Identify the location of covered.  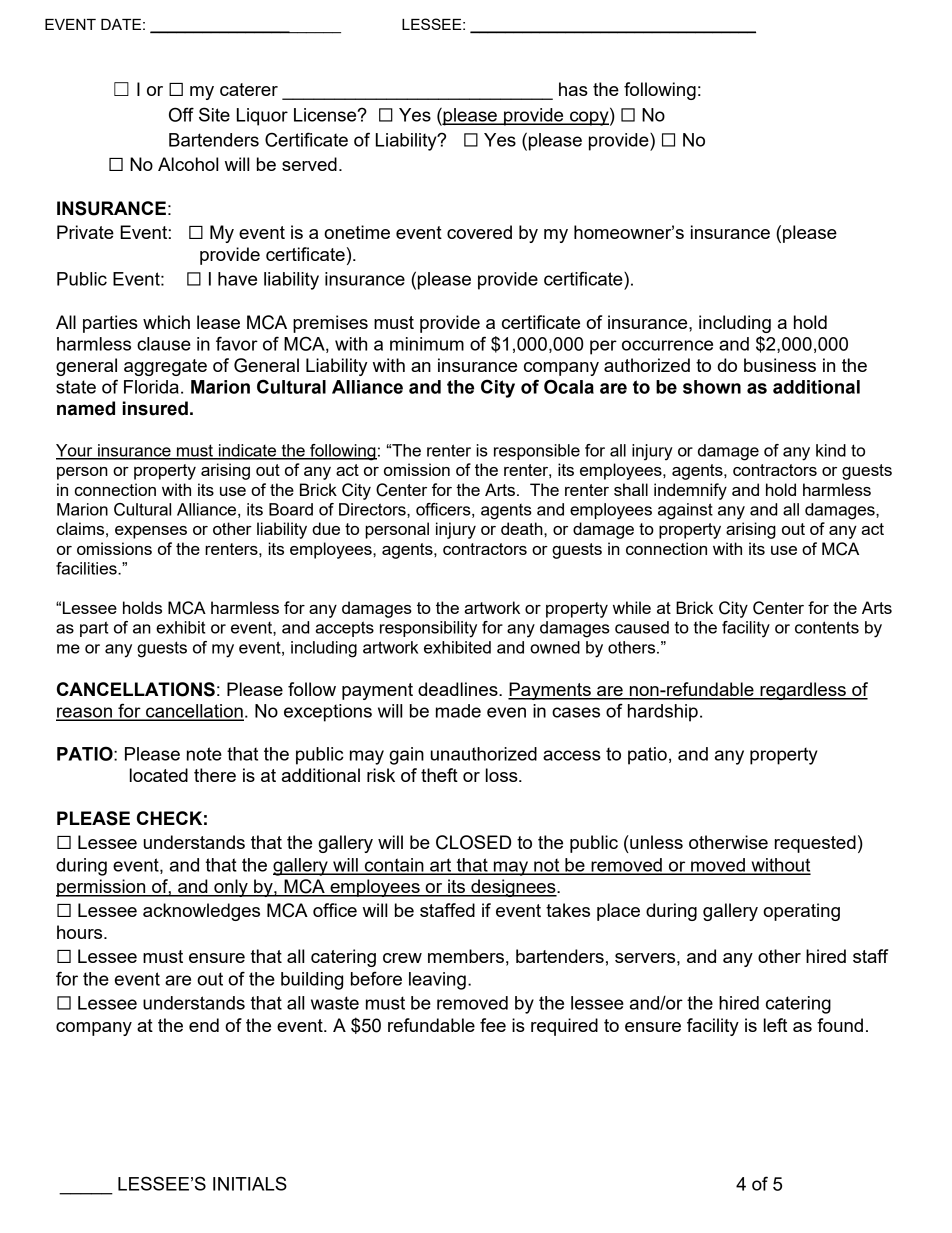
(479, 232).
